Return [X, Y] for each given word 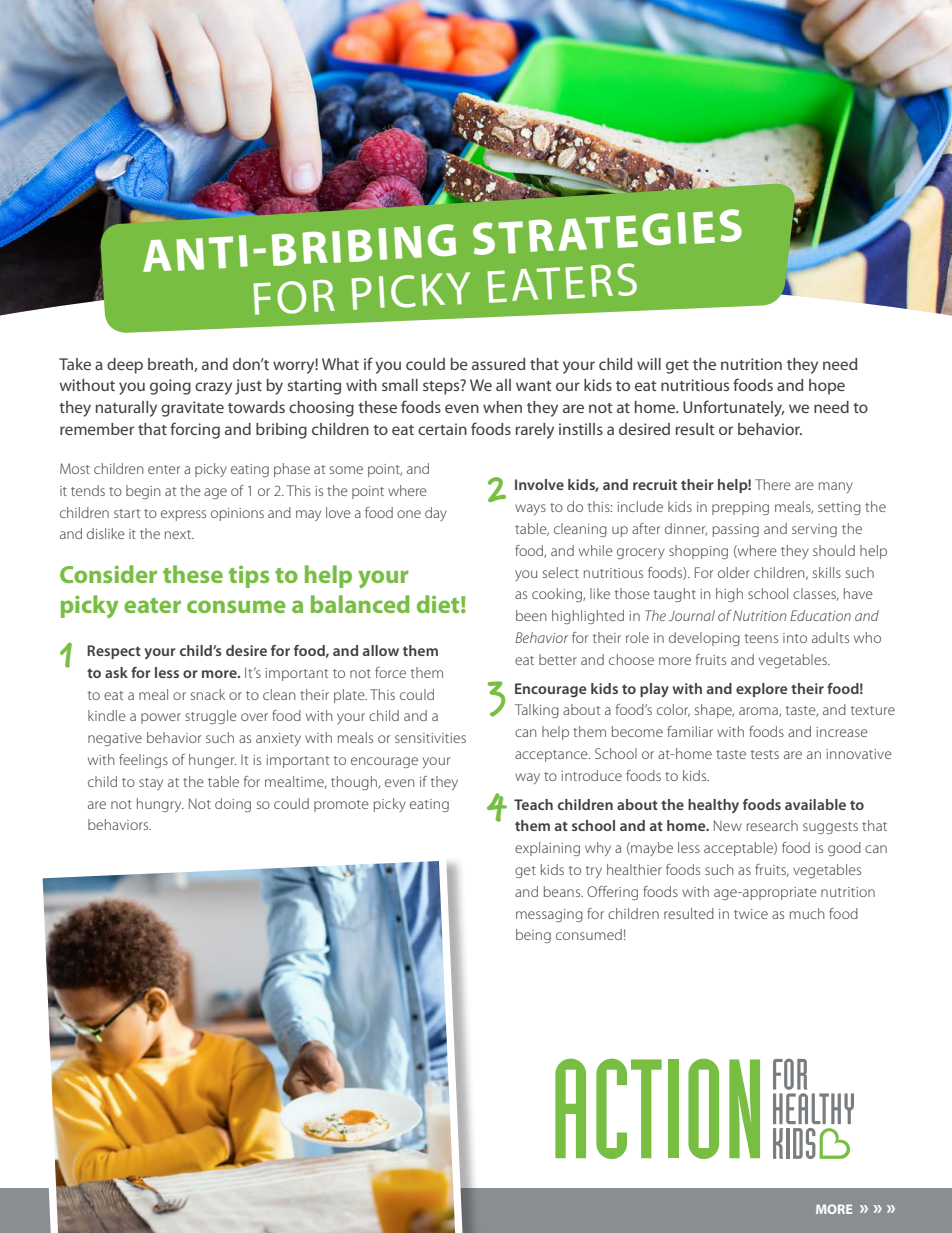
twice [751, 914]
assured [498, 364]
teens [761, 638]
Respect [114, 652]
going [170, 387]
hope [827, 387]
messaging [549, 915]
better [558, 659]
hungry [160, 805]
